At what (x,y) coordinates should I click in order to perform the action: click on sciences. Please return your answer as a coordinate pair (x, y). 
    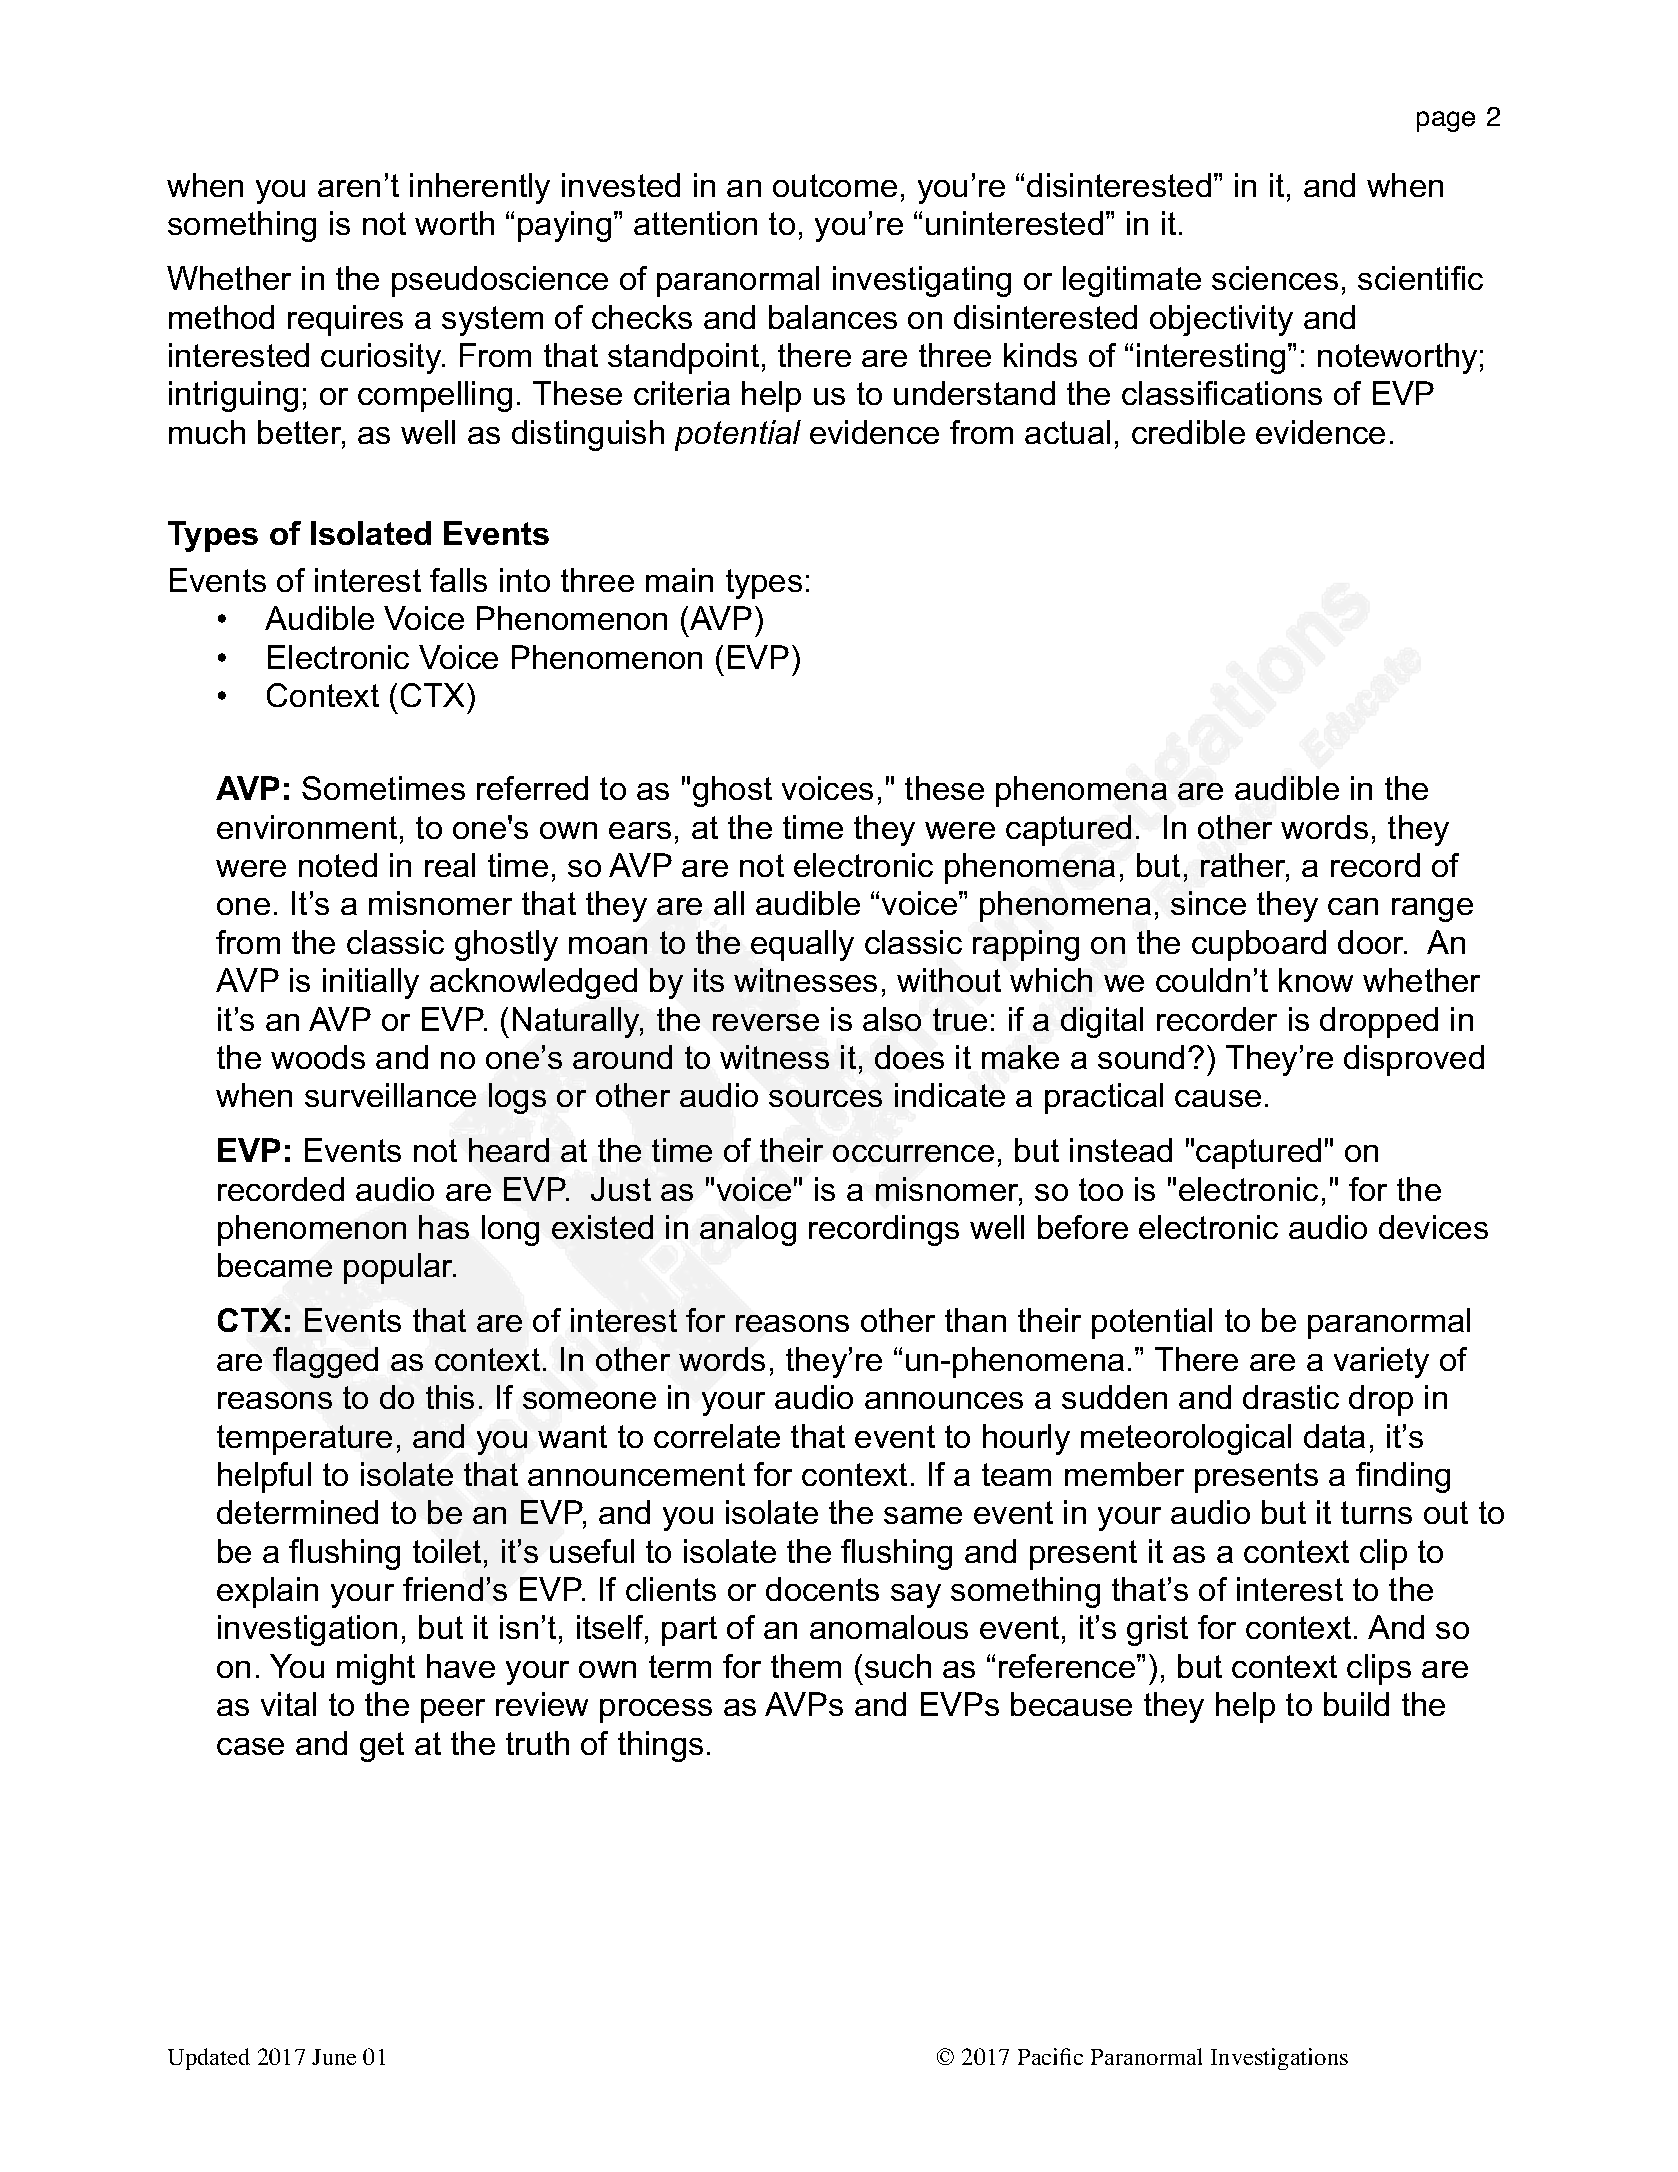
    Looking at the image, I should click on (1275, 278).
